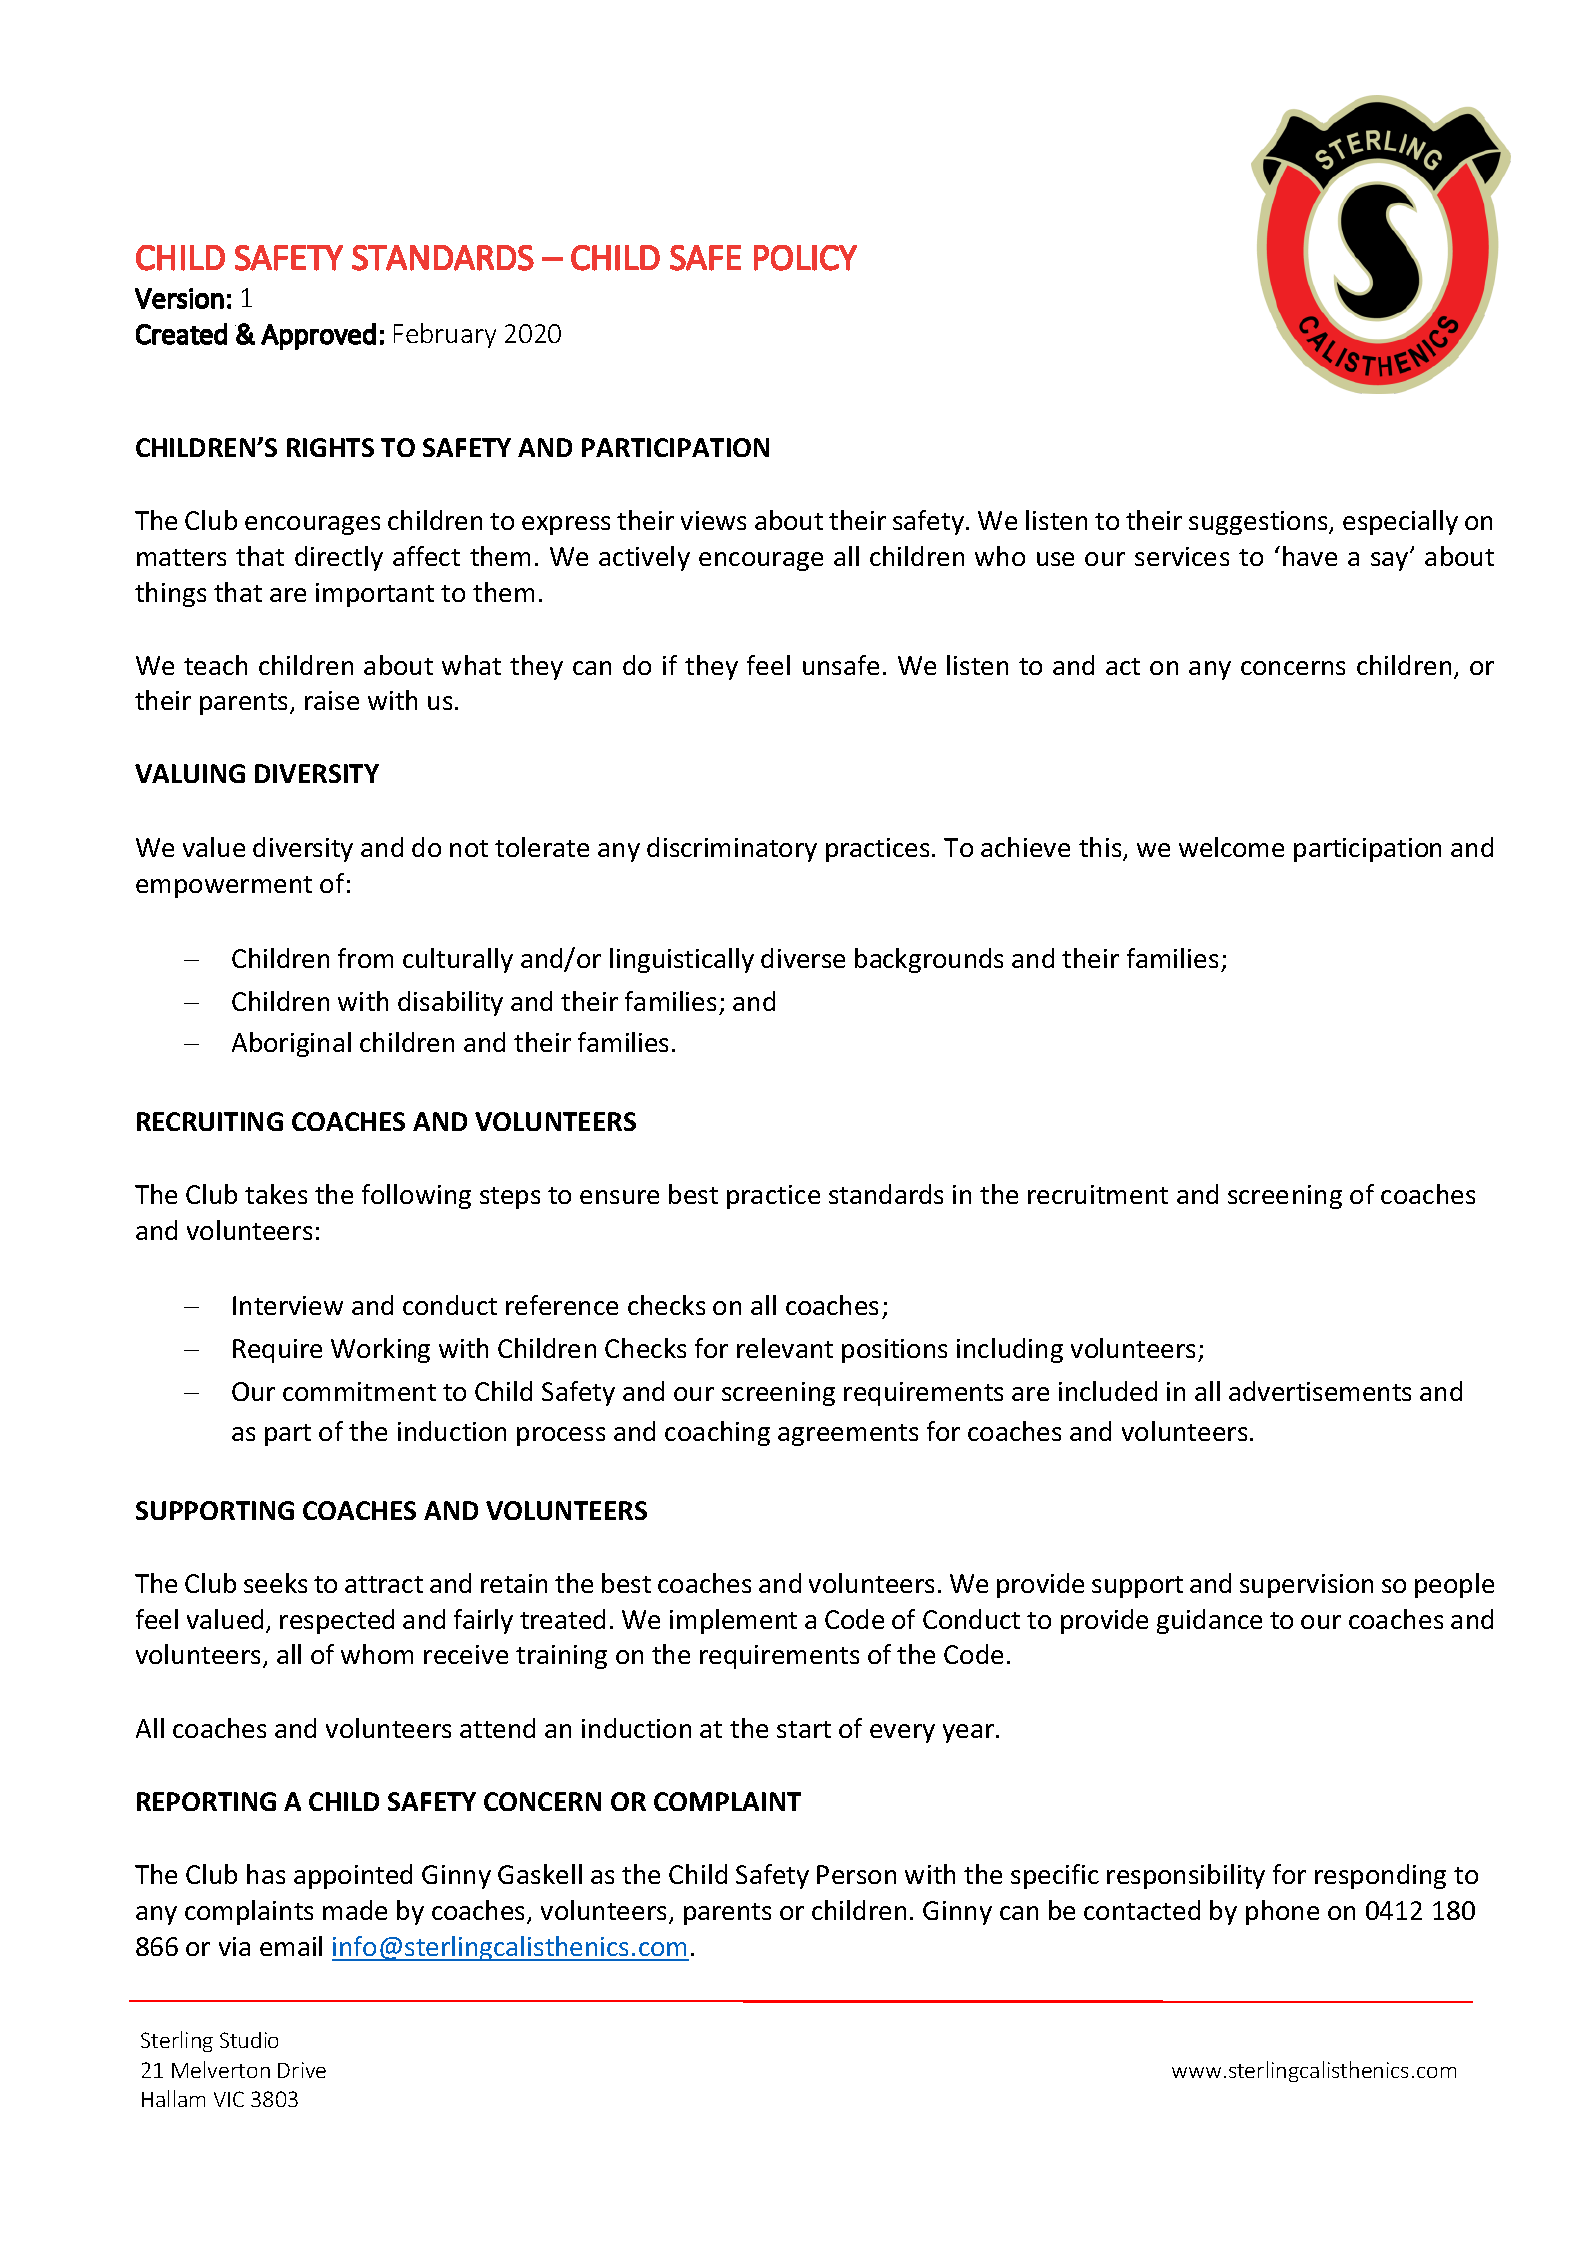 The height and width of the document is (2244, 1586). I want to click on ensure, so click(619, 1197).
